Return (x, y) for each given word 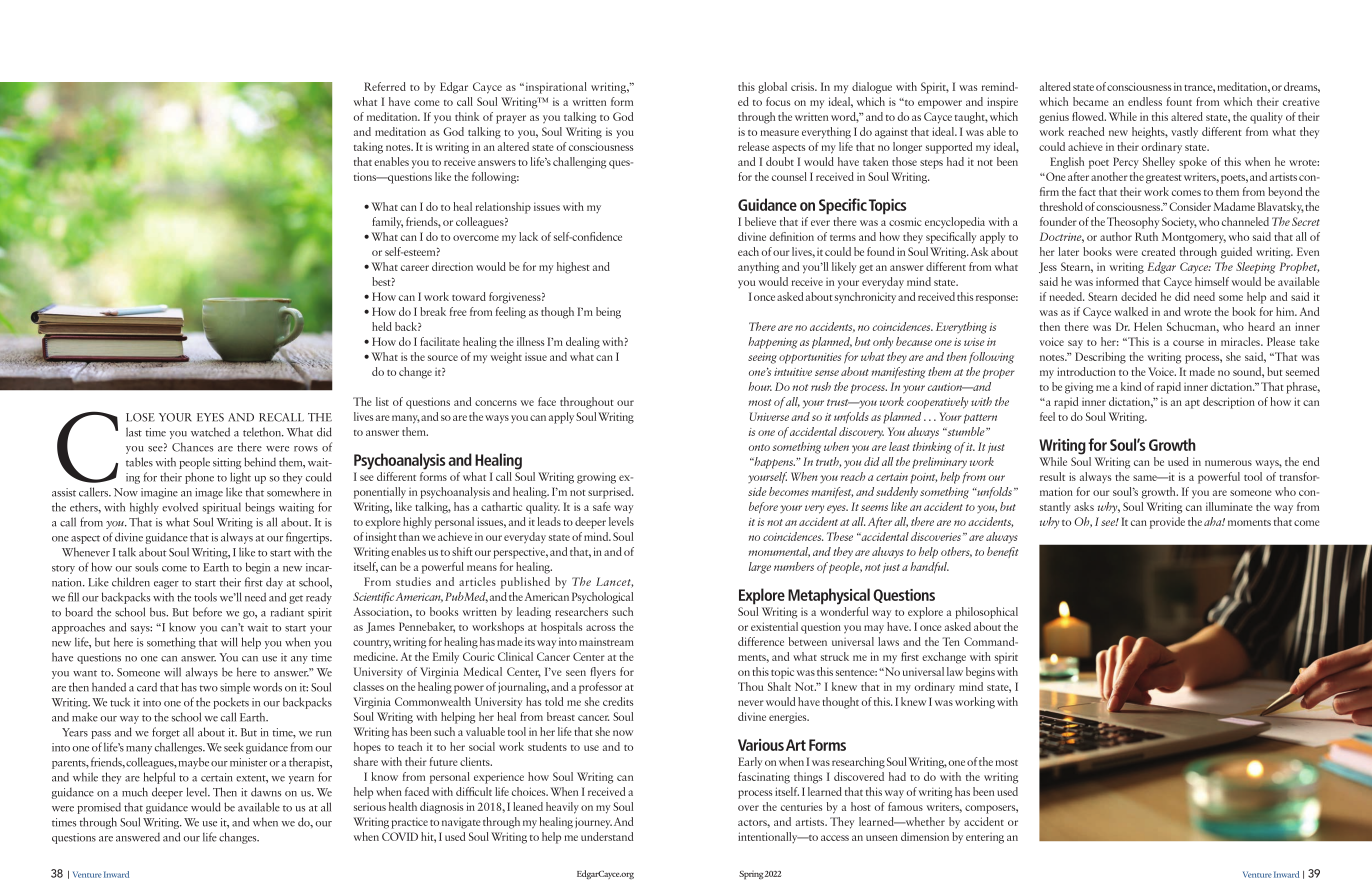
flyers (603, 673)
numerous (1228, 463)
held (382, 326)
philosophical (986, 613)
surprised (611, 493)
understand (607, 836)
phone (199, 478)
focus (778, 101)
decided (1139, 296)
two (209, 688)
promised (99, 808)
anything (758, 268)
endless (1145, 101)
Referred (385, 86)
